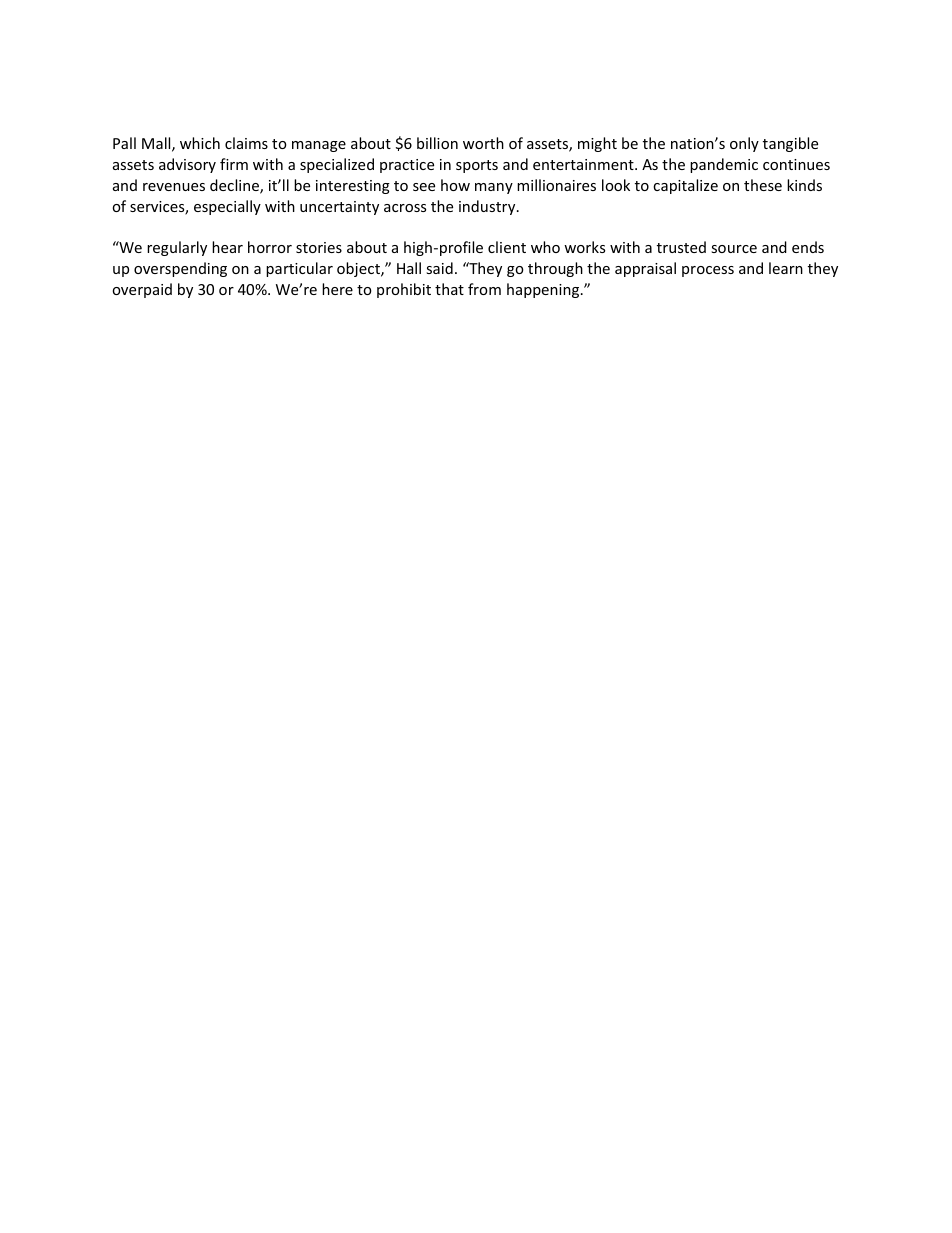  What do you see at coordinates (200, 143) in the screenshot?
I see `which` at bounding box center [200, 143].
